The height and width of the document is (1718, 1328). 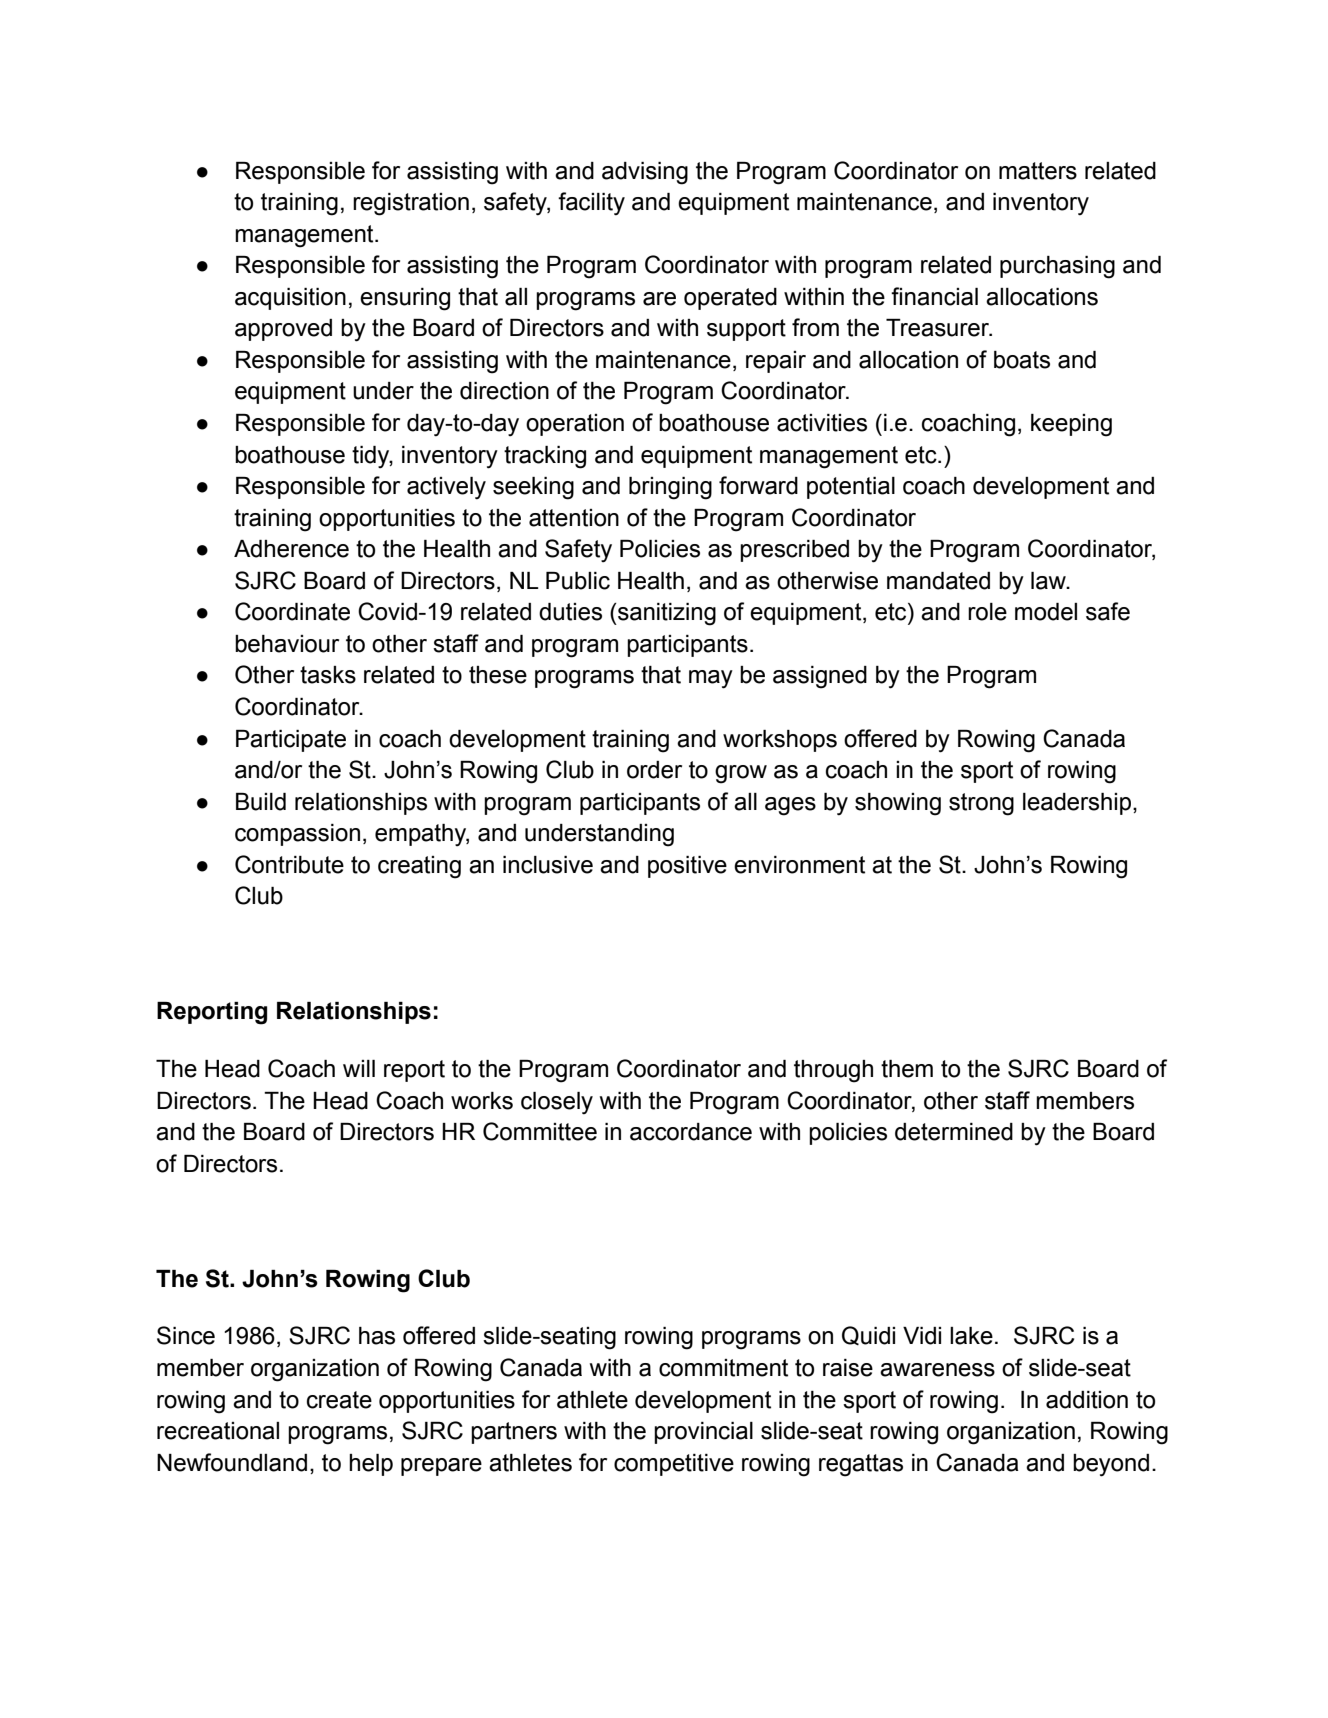 I want to click on compassion, so click(x=297, y=835).
